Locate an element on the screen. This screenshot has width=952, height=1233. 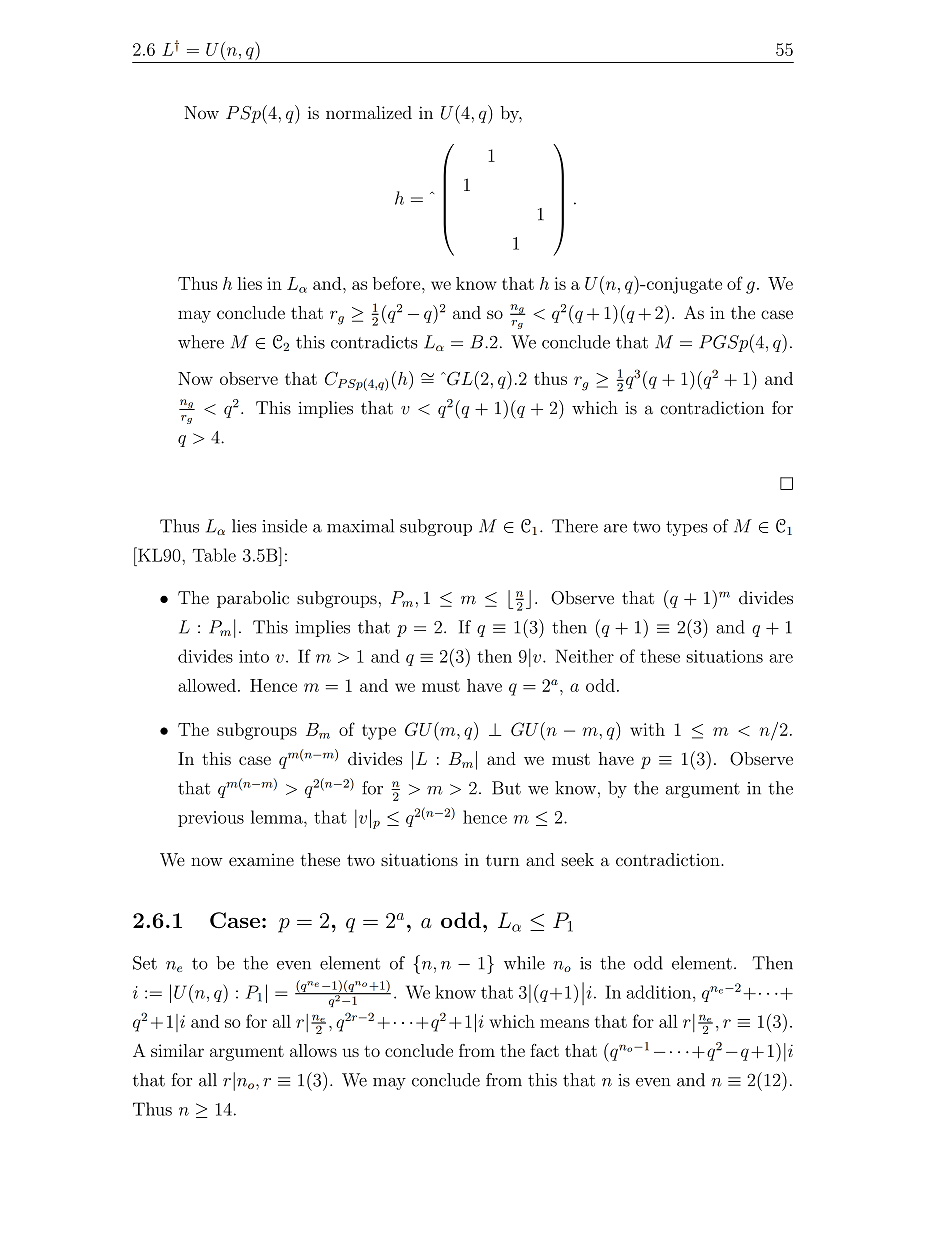
before is located at coordinates (398, 283).
